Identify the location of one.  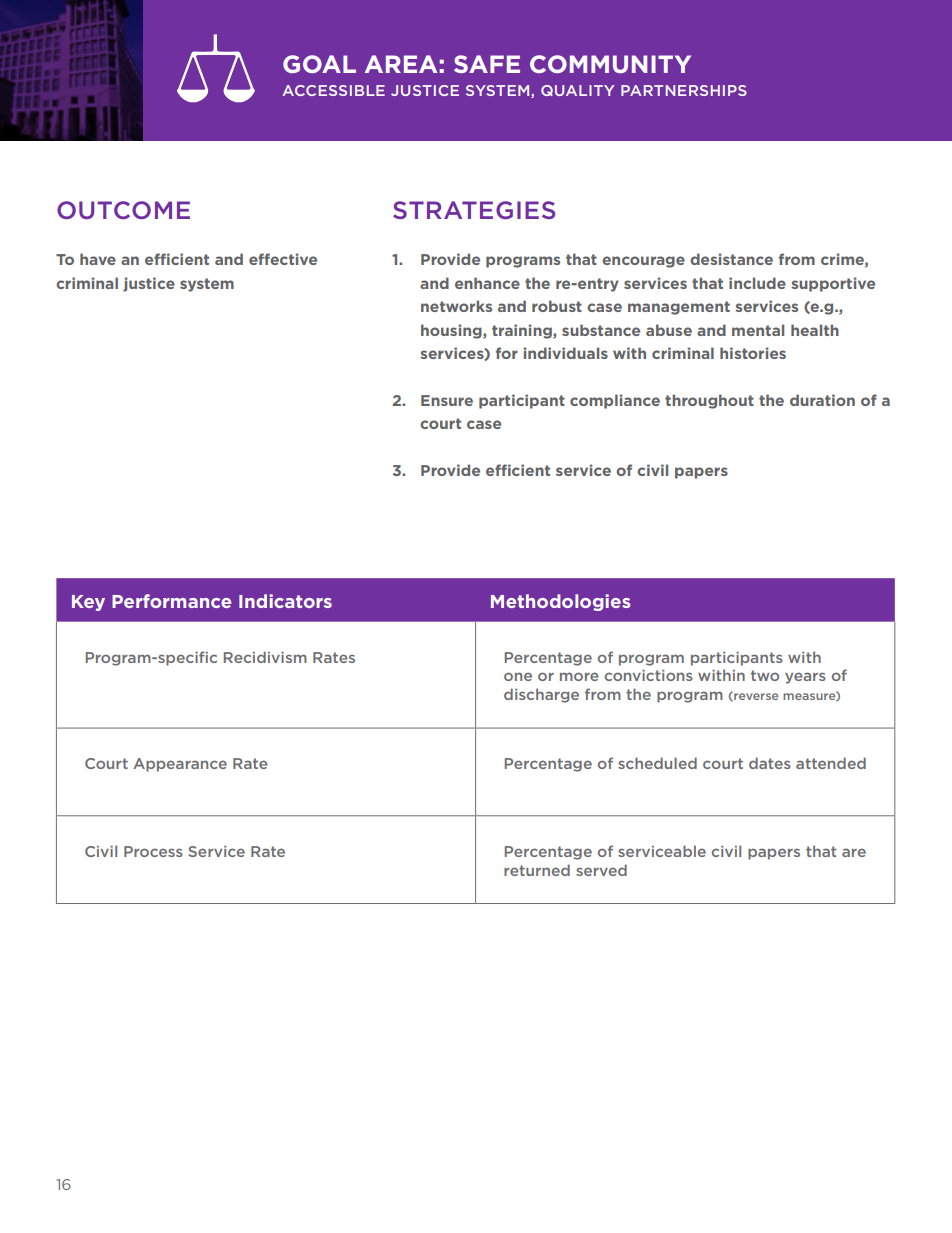
(518, 676).
